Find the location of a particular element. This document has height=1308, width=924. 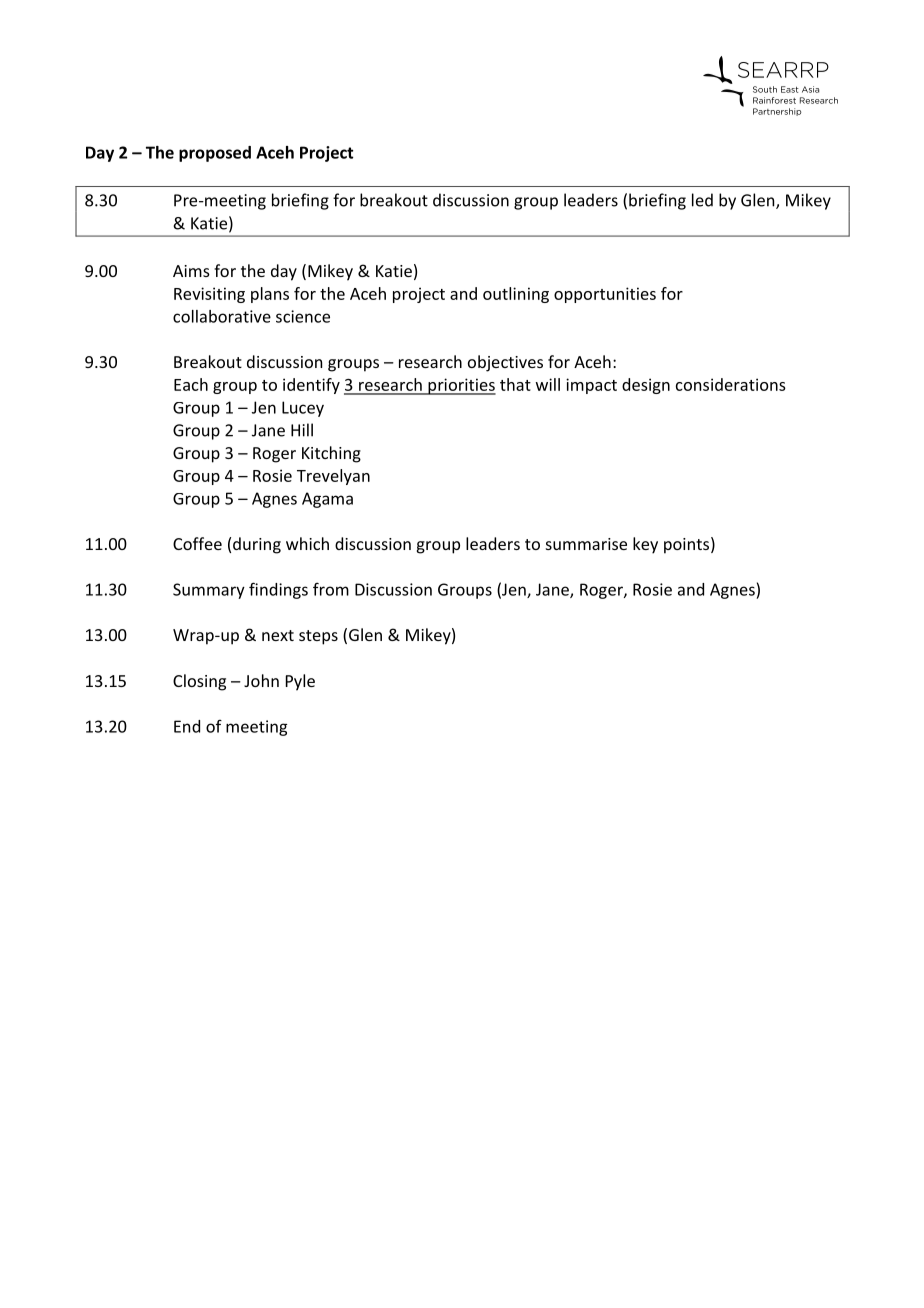

proposed is located at coordinates (215, 154).
